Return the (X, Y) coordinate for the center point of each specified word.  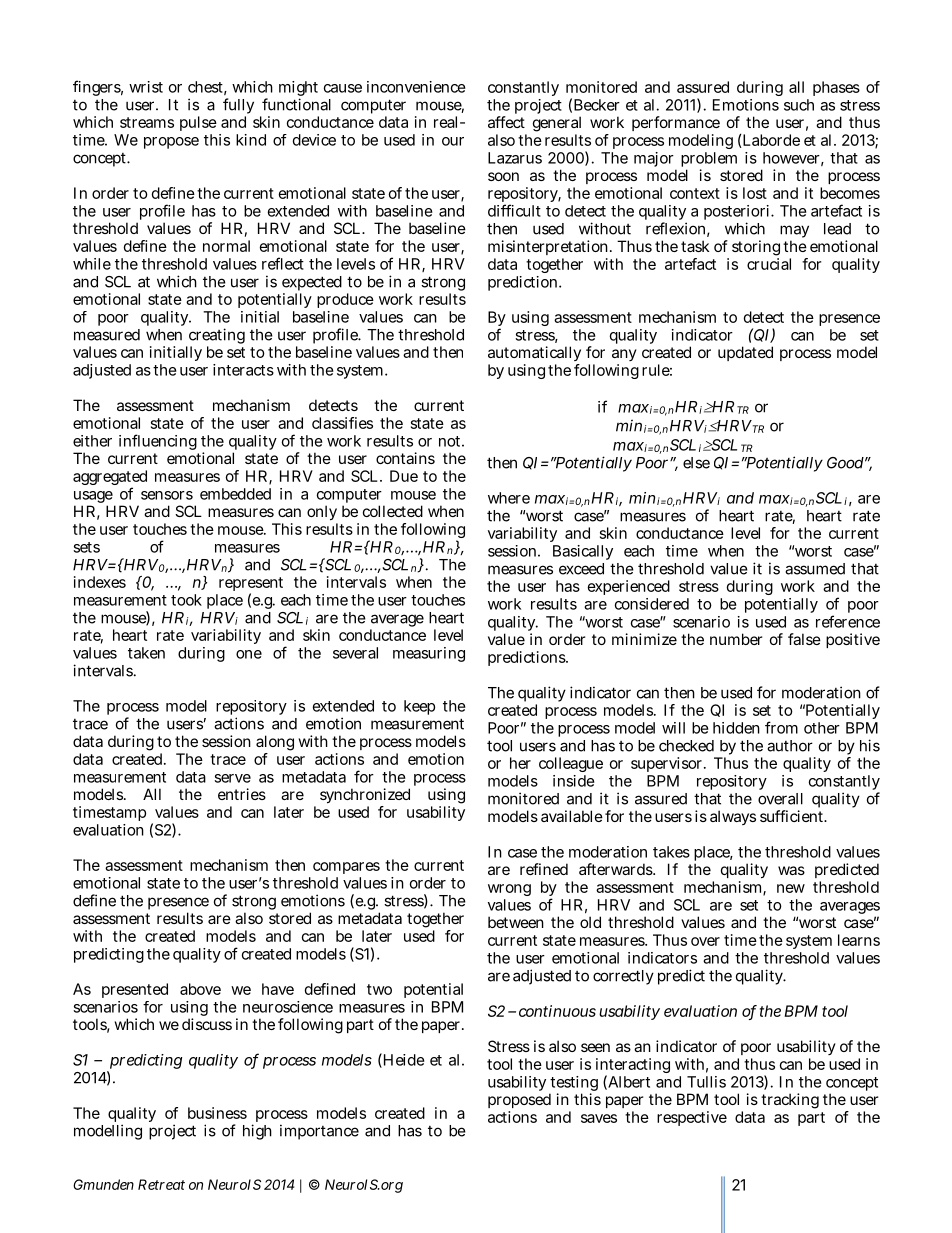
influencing (158, 442)
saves (599, 1118)
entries (242, 794)
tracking (790, 1101)
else (696, 463)
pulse (198, 123)
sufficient (793, 816)
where (509, 498)
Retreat (161, 1184)
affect (506, 122)
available (572, 816)
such (799, 105)
